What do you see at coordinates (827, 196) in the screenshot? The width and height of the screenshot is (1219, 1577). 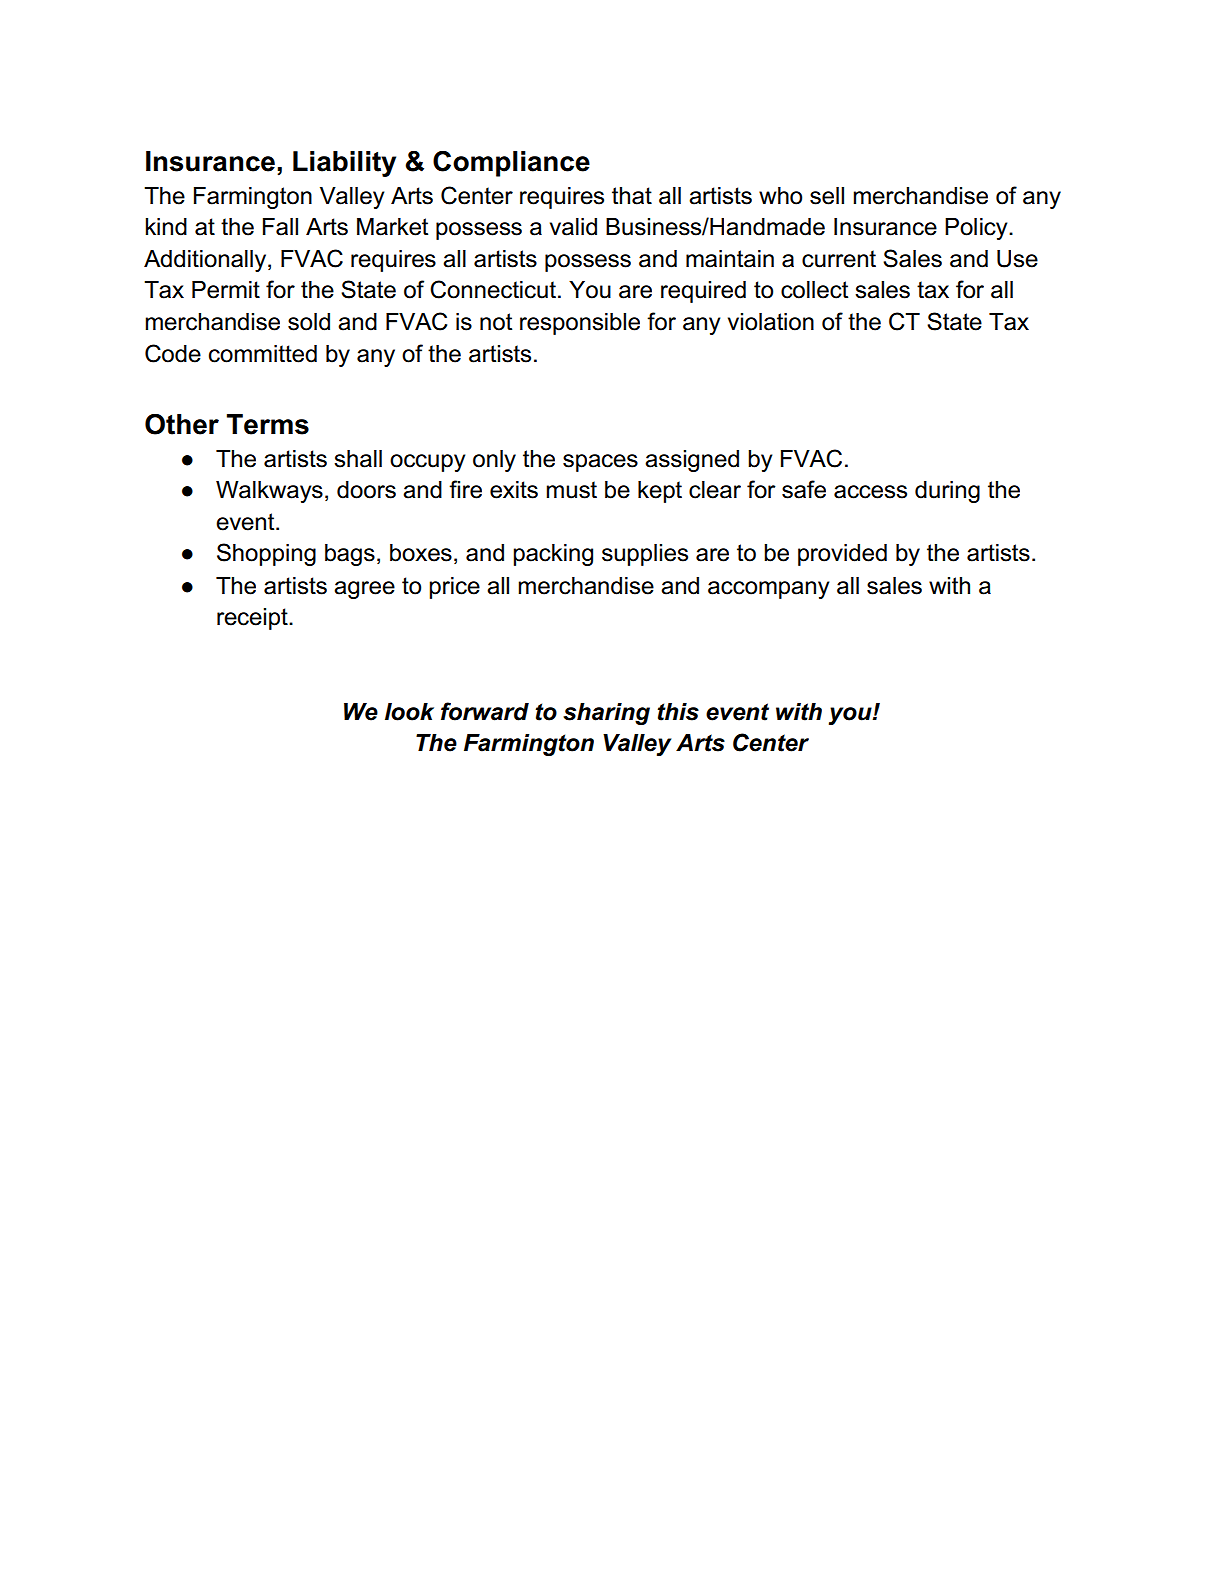 I see `sell` at bounding box center [827, 196].
